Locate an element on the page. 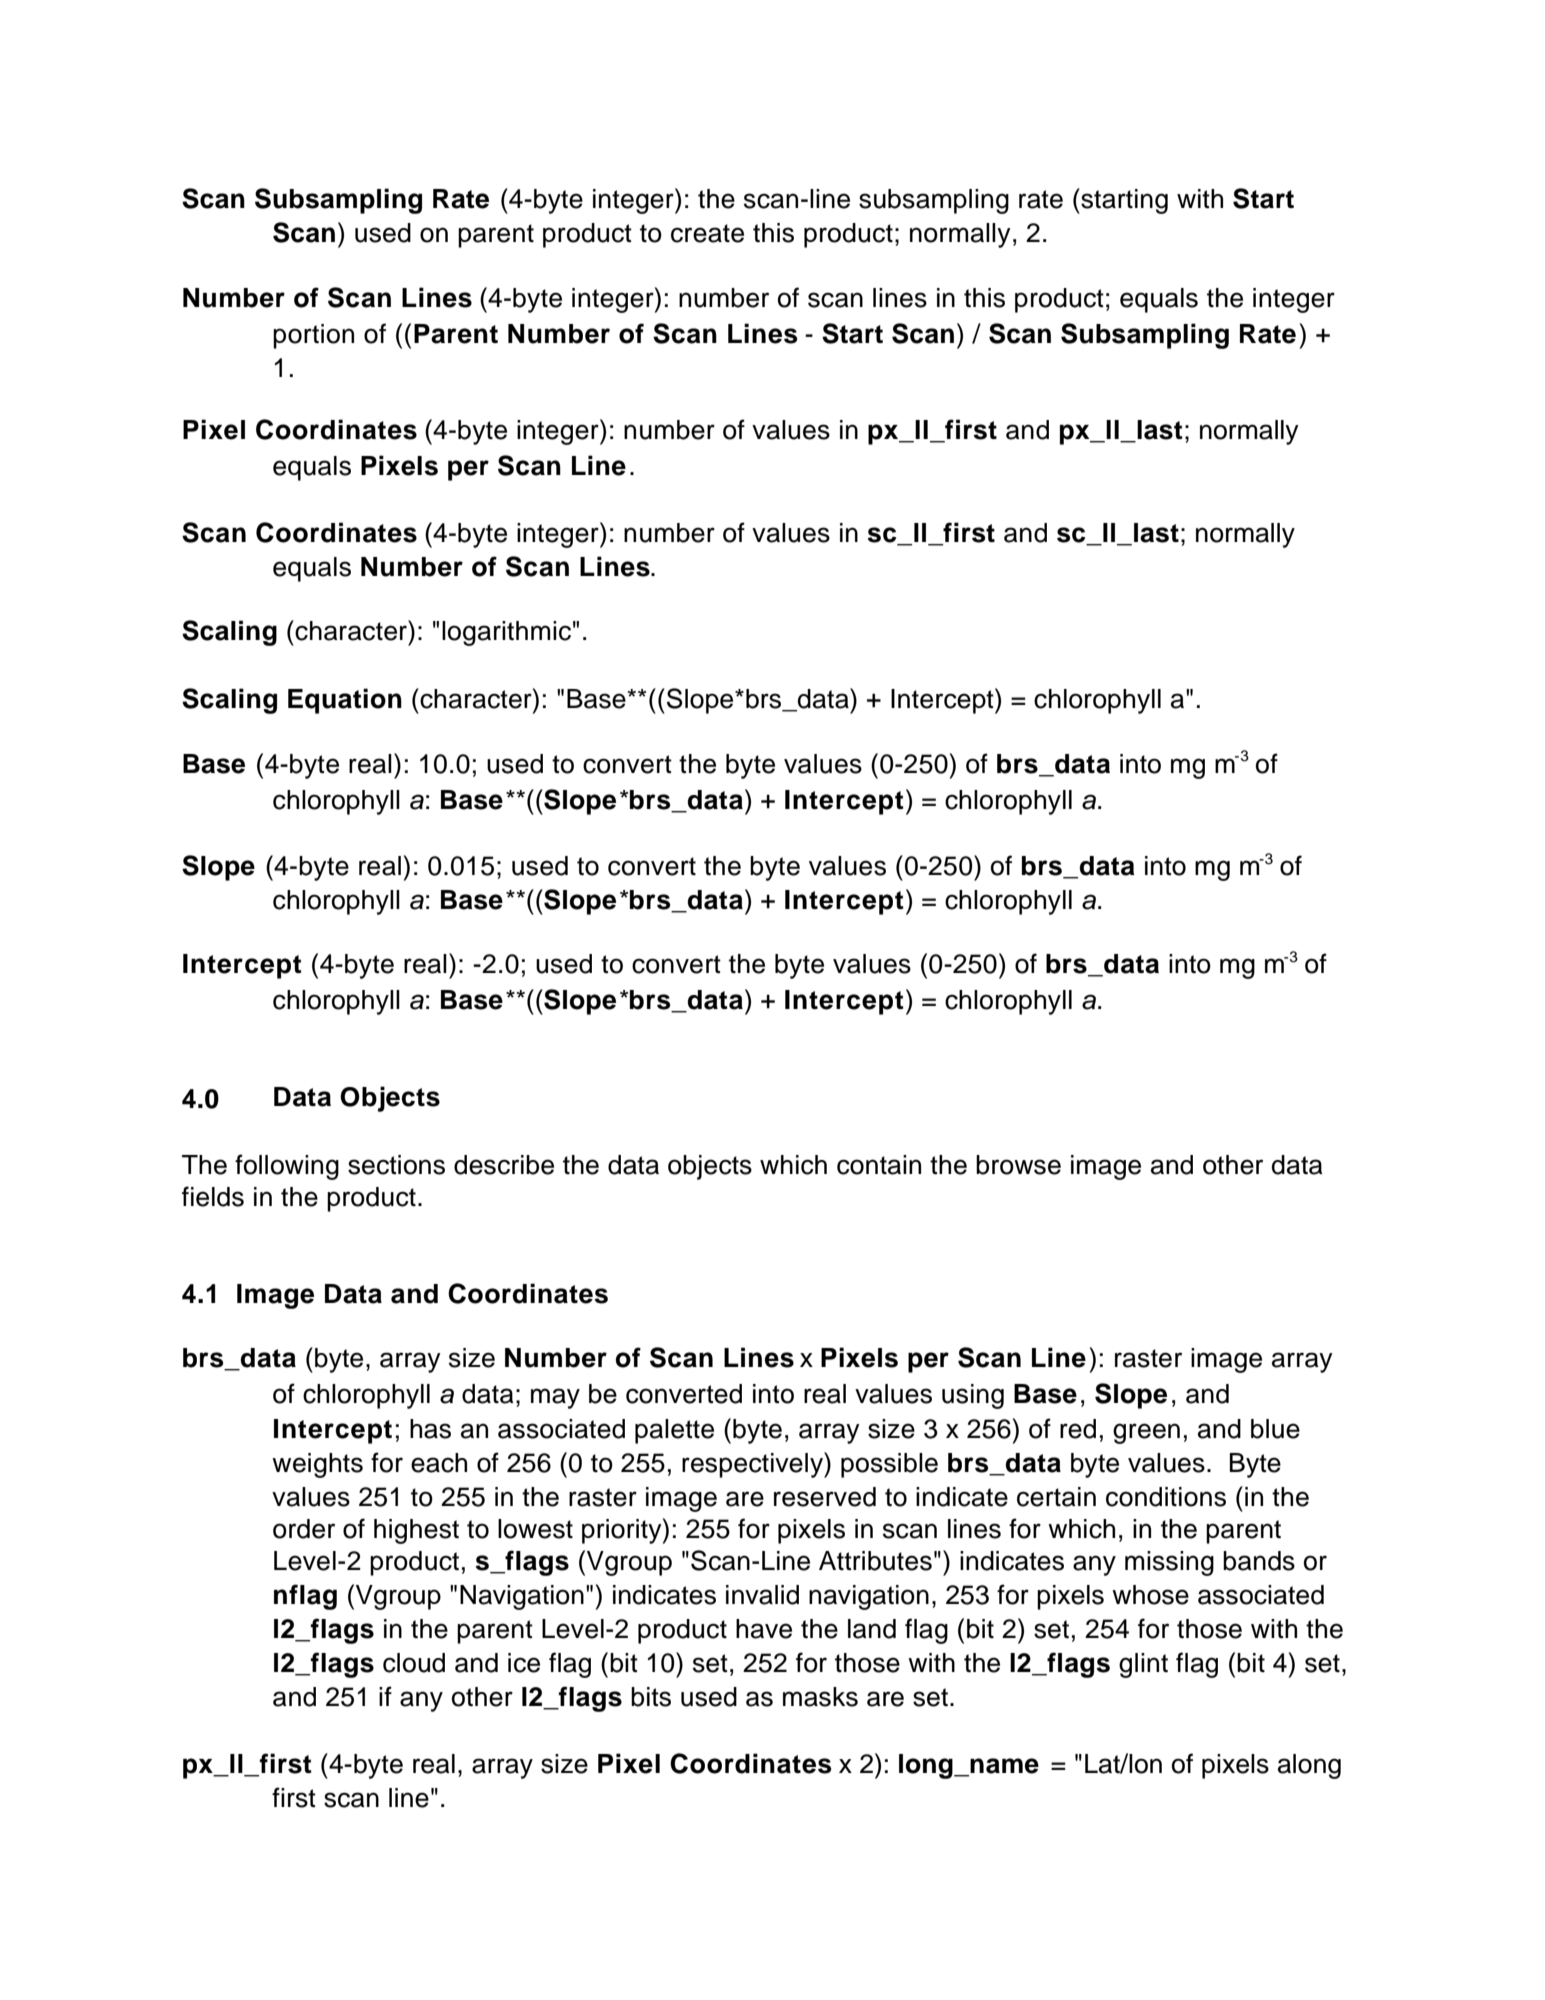 Image resolution: width=1545 pixels, height=2000 pixels. portion is located at coordinates (313, 336).
